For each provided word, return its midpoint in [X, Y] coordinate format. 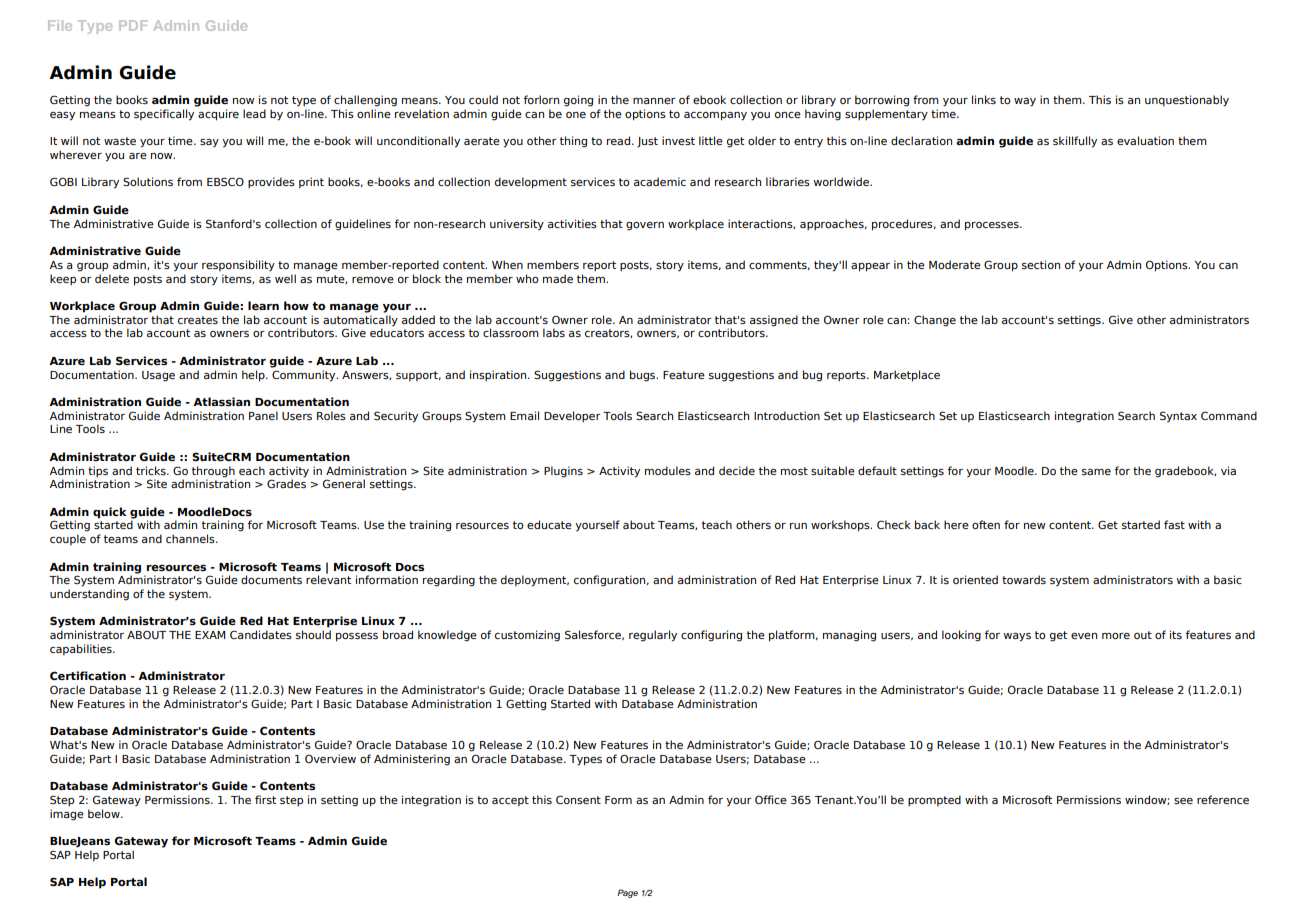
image [67, 815]
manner [654, 101]
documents [271, 579]
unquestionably [1187, 101]
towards [1024, 579]
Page [627, 893]
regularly [653, 636]
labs [554, 332]
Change [935, 321]
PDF [133, 25]
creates [198, 320]
